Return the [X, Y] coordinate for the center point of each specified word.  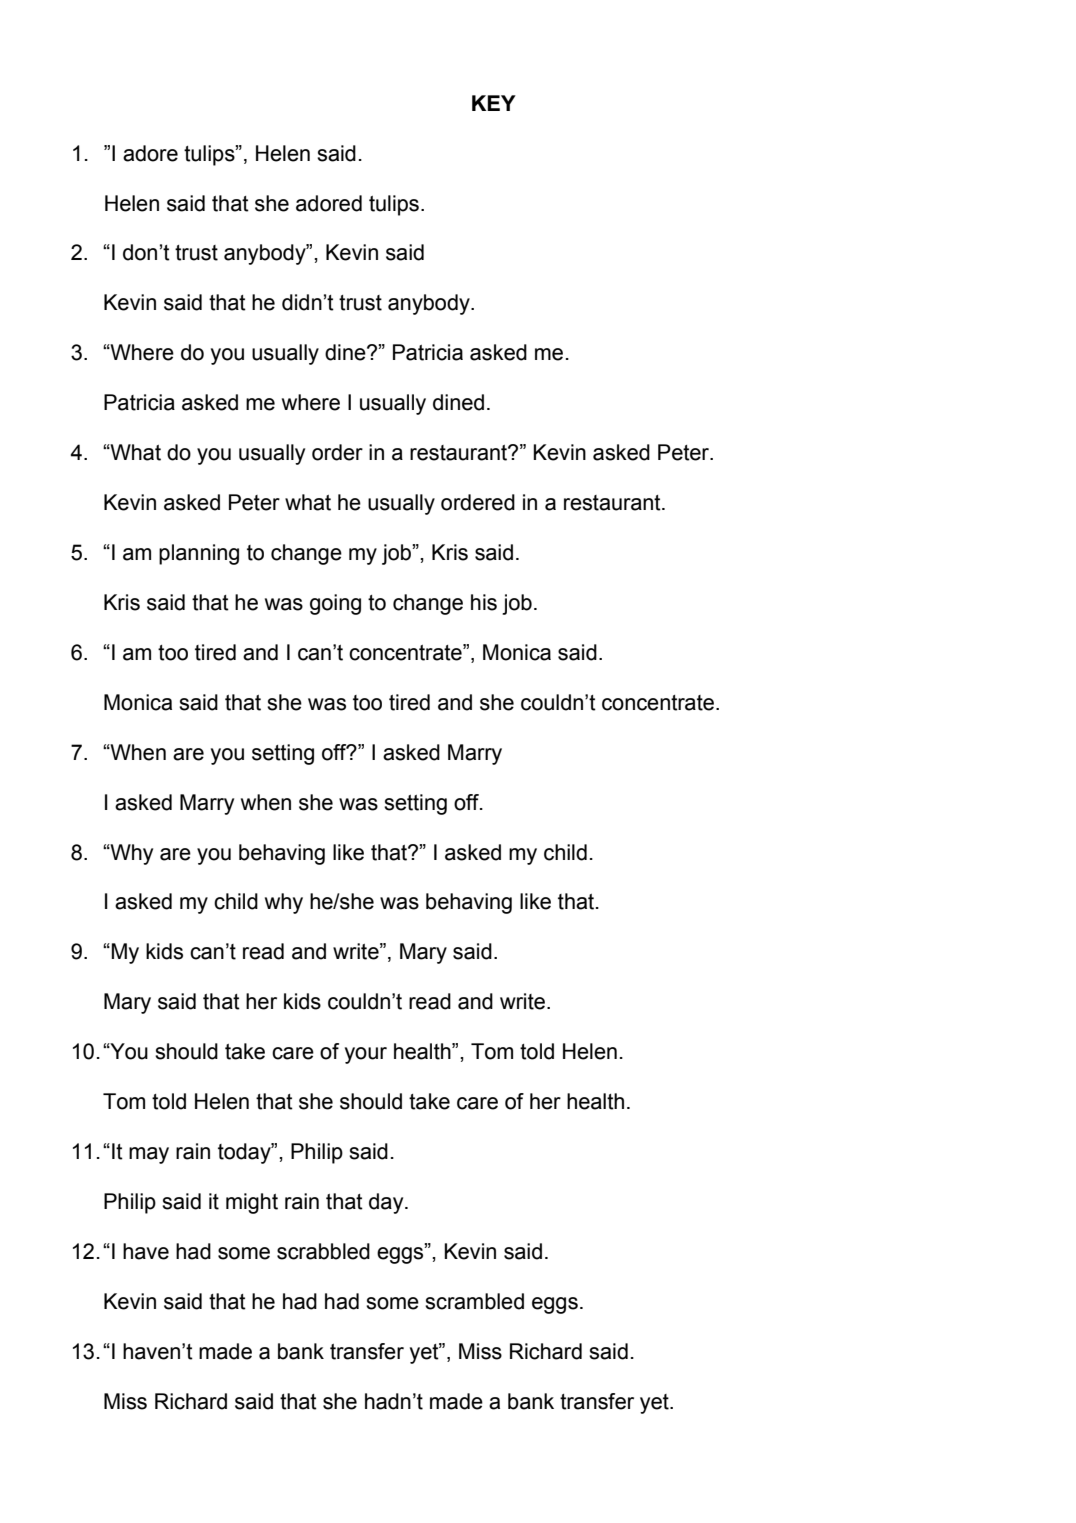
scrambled [474, 1301]
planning [199, 554]
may [149, 1155]
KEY [494, 103]
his [484, 602]
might [252, 1203]
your [366, 1055]
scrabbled [323, 1251]
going [335, 604]
